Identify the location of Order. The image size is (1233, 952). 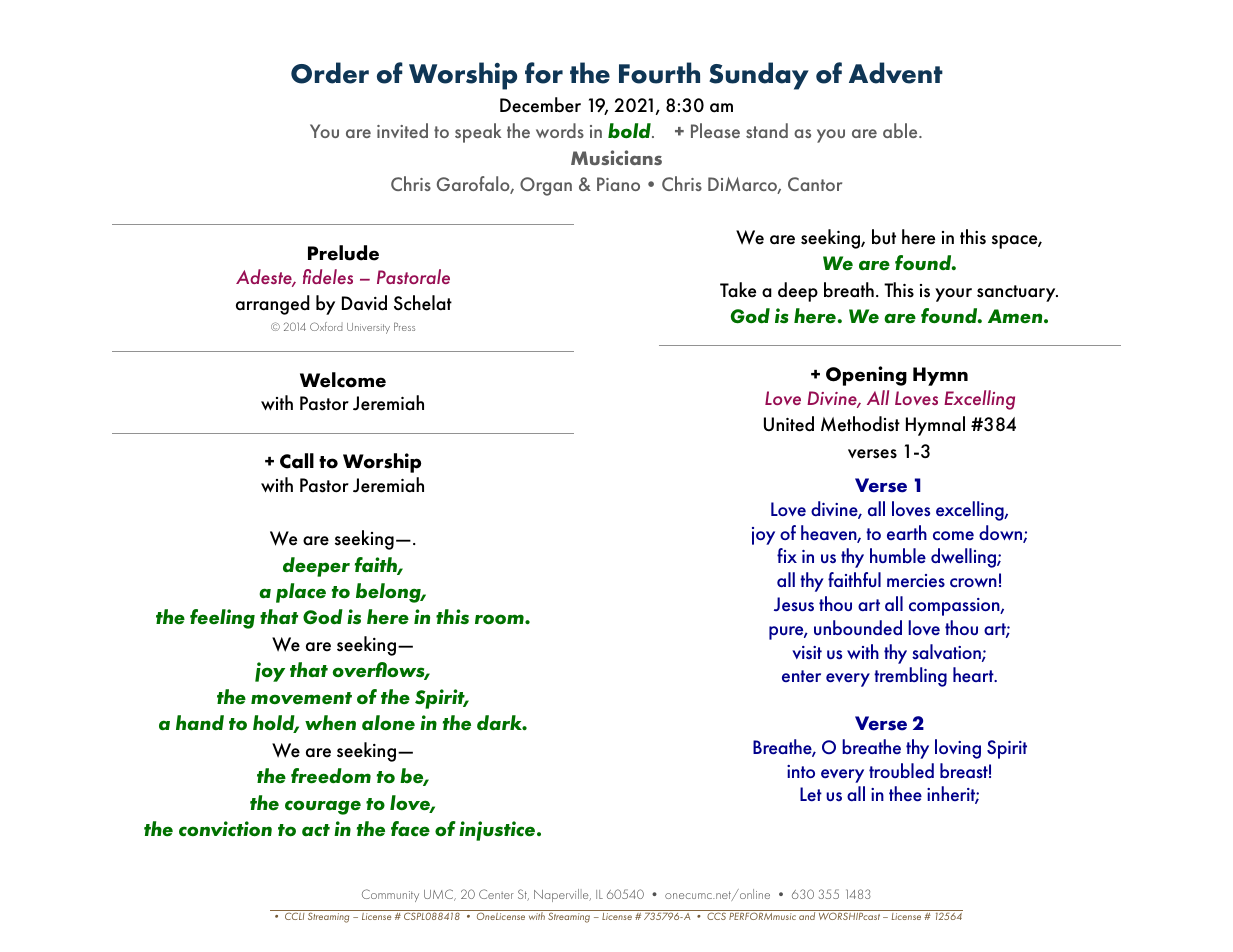
(330, 73).
